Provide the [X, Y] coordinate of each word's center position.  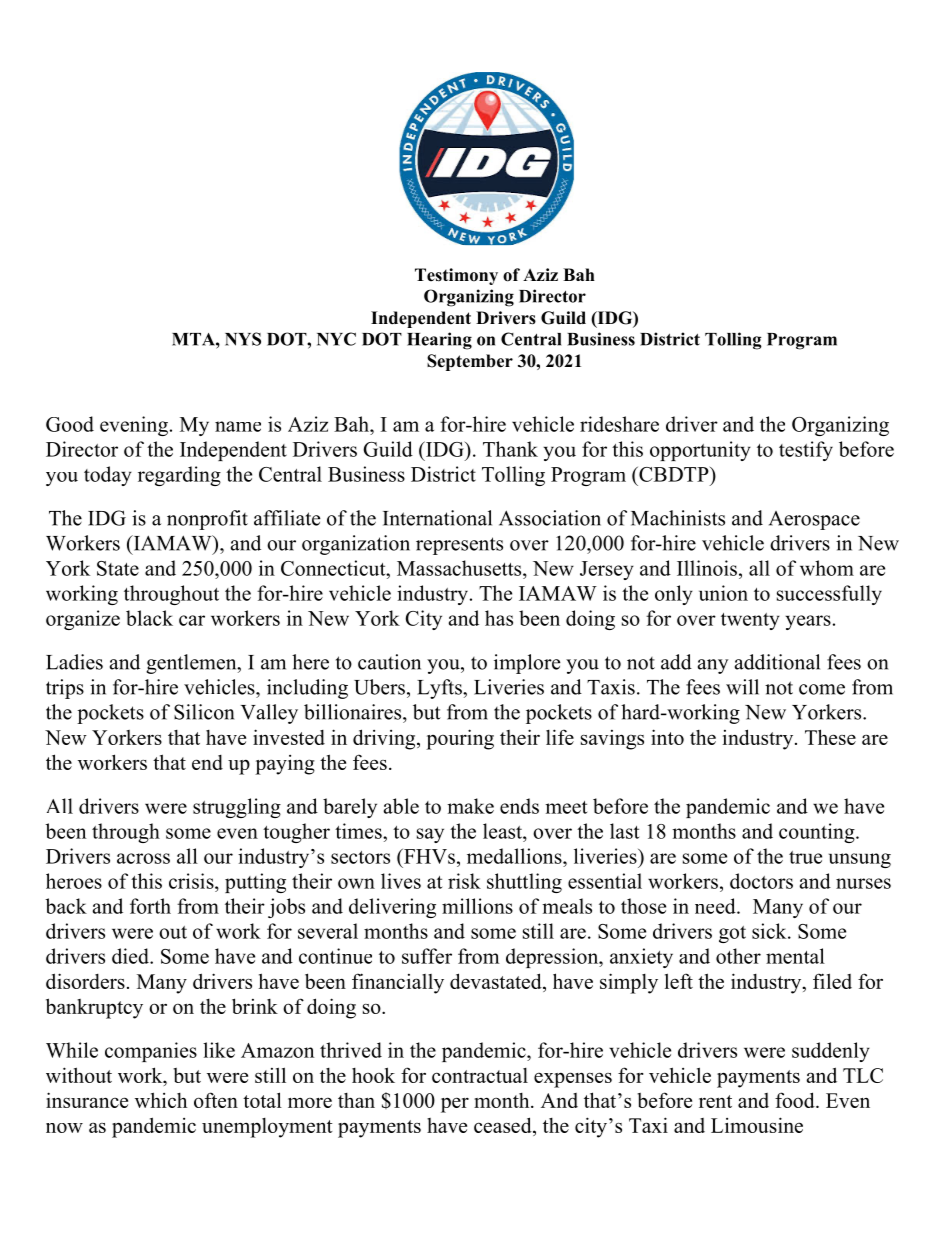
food [796, 1100]
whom [827, 568]
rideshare [619, 424]
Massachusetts [460, 568]
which [161, 1100]
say [430, 835]
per [455, 1105]
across [143, 858]
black [149, 618]
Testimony [456, 276]
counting [818, 833]
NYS [243, 339]
